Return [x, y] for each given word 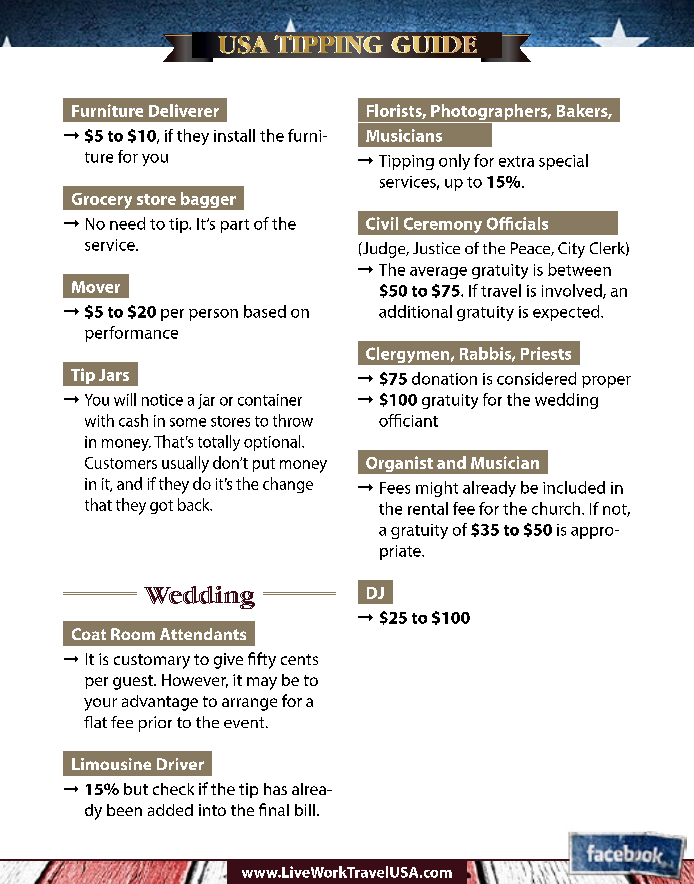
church [557, 508]
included [574, 487]
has [275, 789]
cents [299, 659]
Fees [395, 488]
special [563, 162]
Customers [121, 463]
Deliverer [184, 110]
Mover [96, 287]
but [136, 789]
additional [415, 311]
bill [305, 810]
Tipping [406, 162]
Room [133, 634]
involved [573, 291]
